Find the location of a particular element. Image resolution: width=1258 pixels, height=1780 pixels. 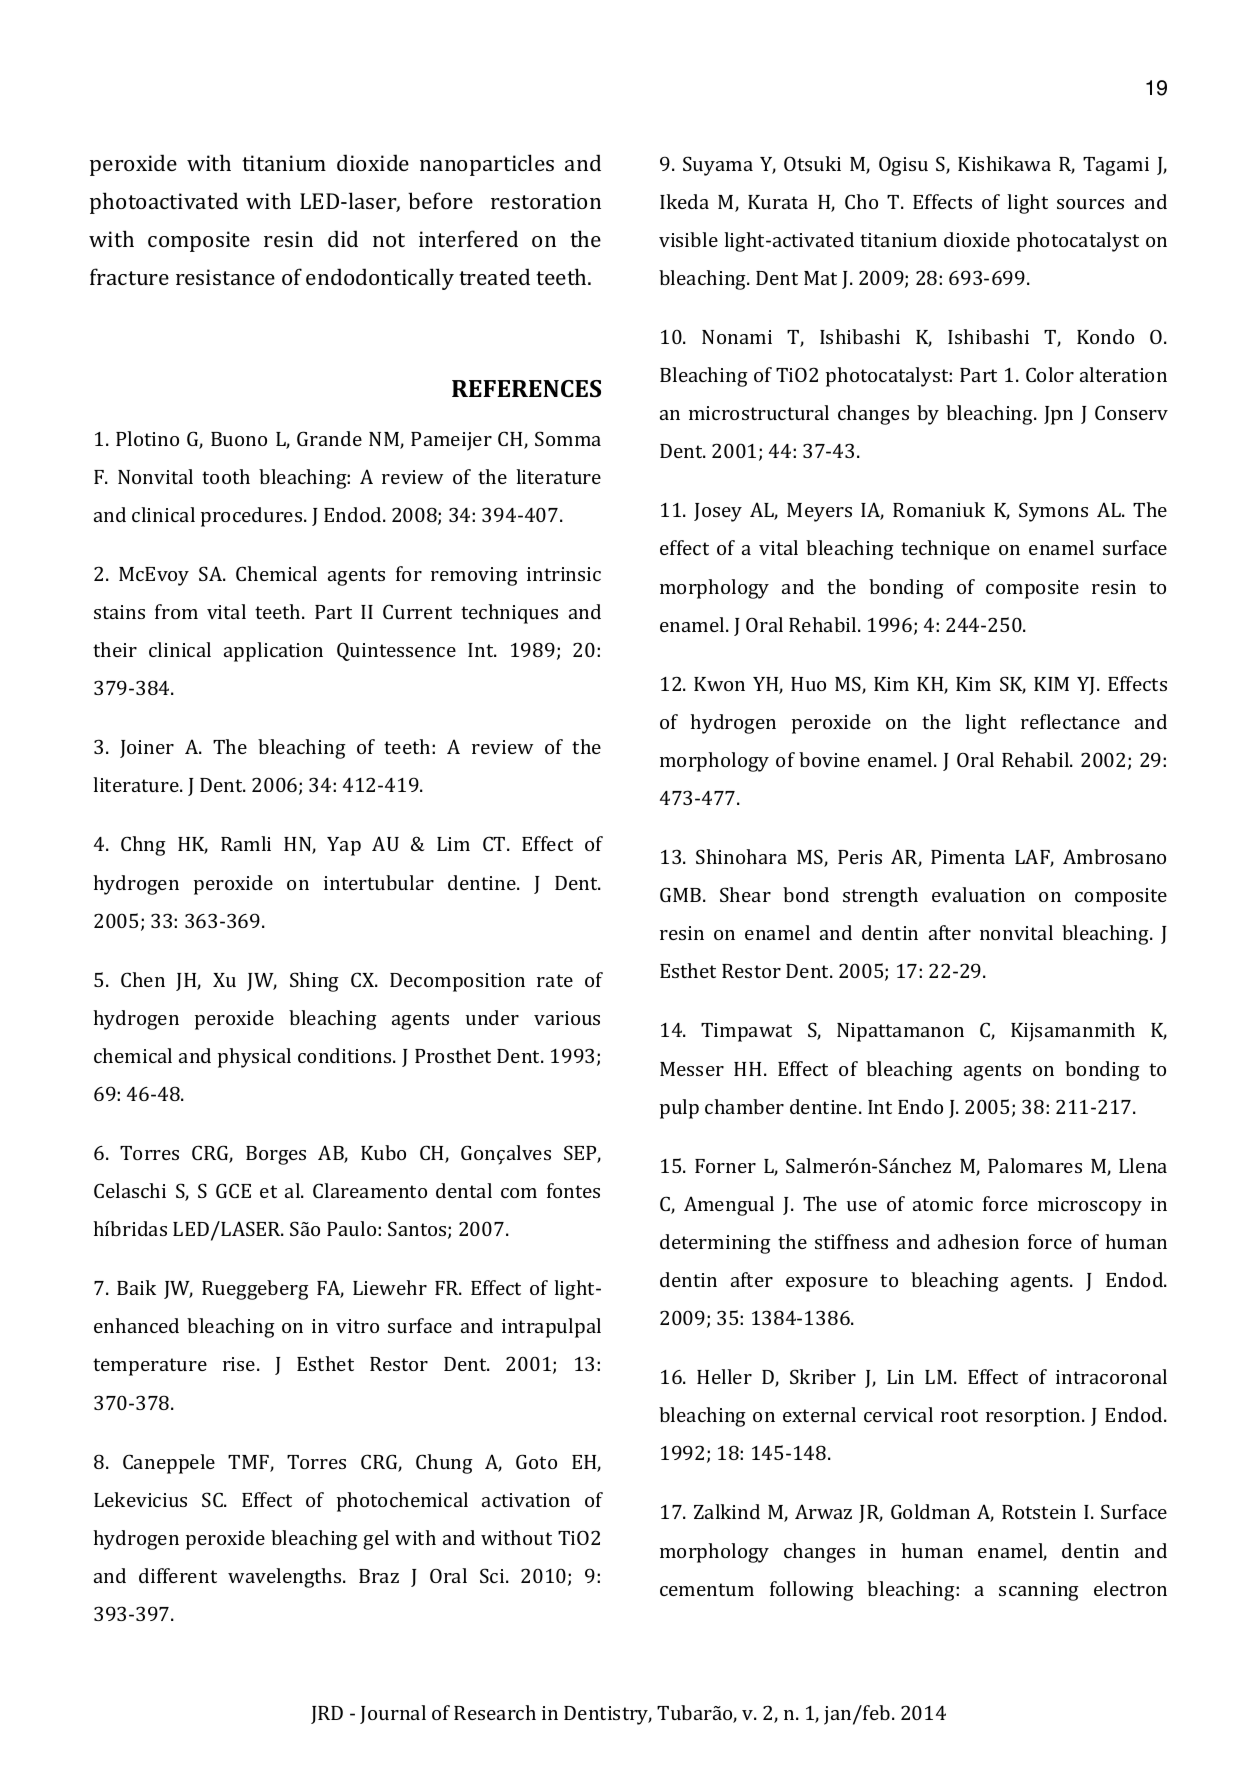

tooth is located at coordinates (226, 476).
